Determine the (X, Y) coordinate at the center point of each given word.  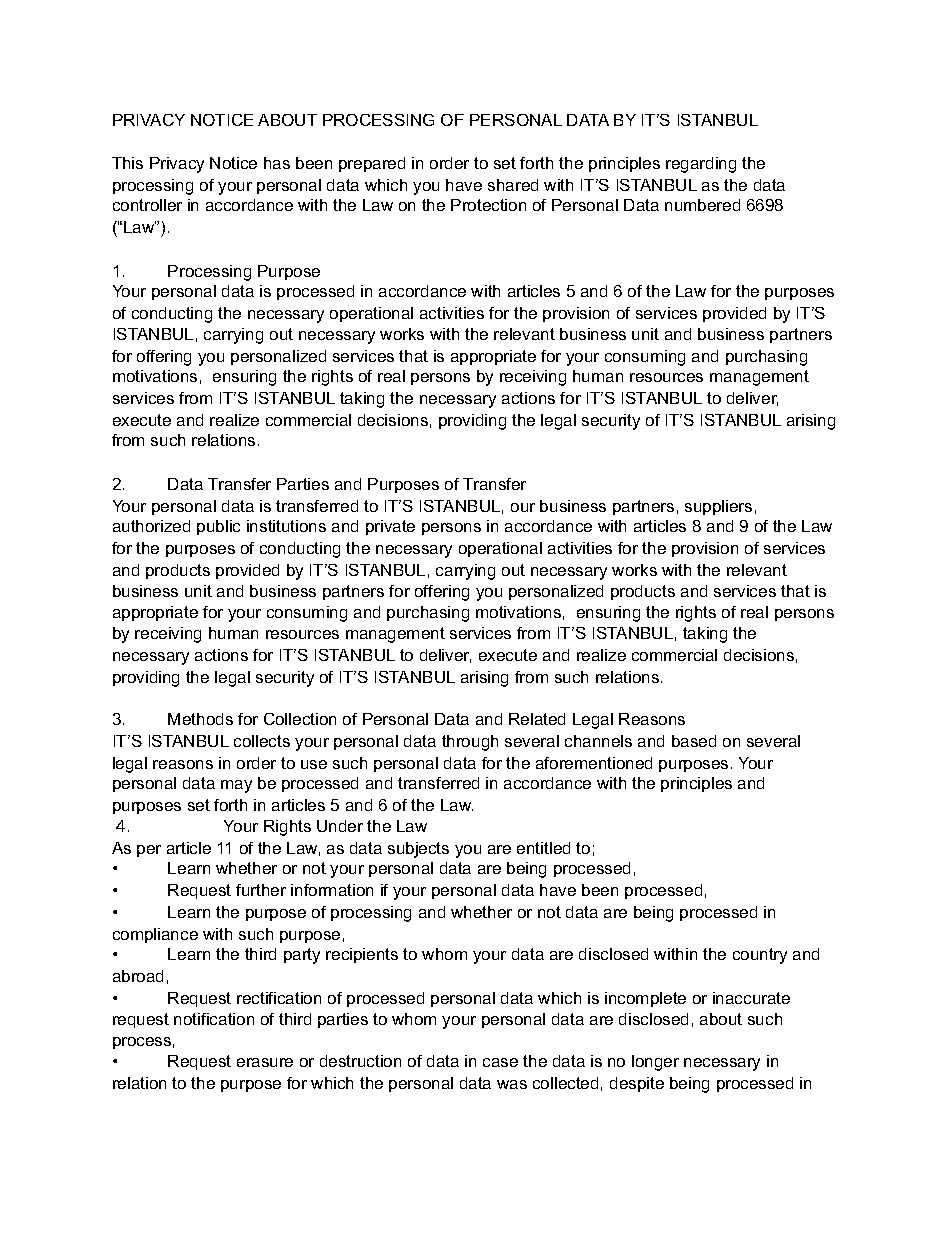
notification (214, 1019)
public (218, 527)
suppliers (718, 507)
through (470, 743)
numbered (702, 205)
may (236, 786)
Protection (488, 205)
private (390, 527)
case (500, 1062)
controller (147, 205)
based (694, 741)
